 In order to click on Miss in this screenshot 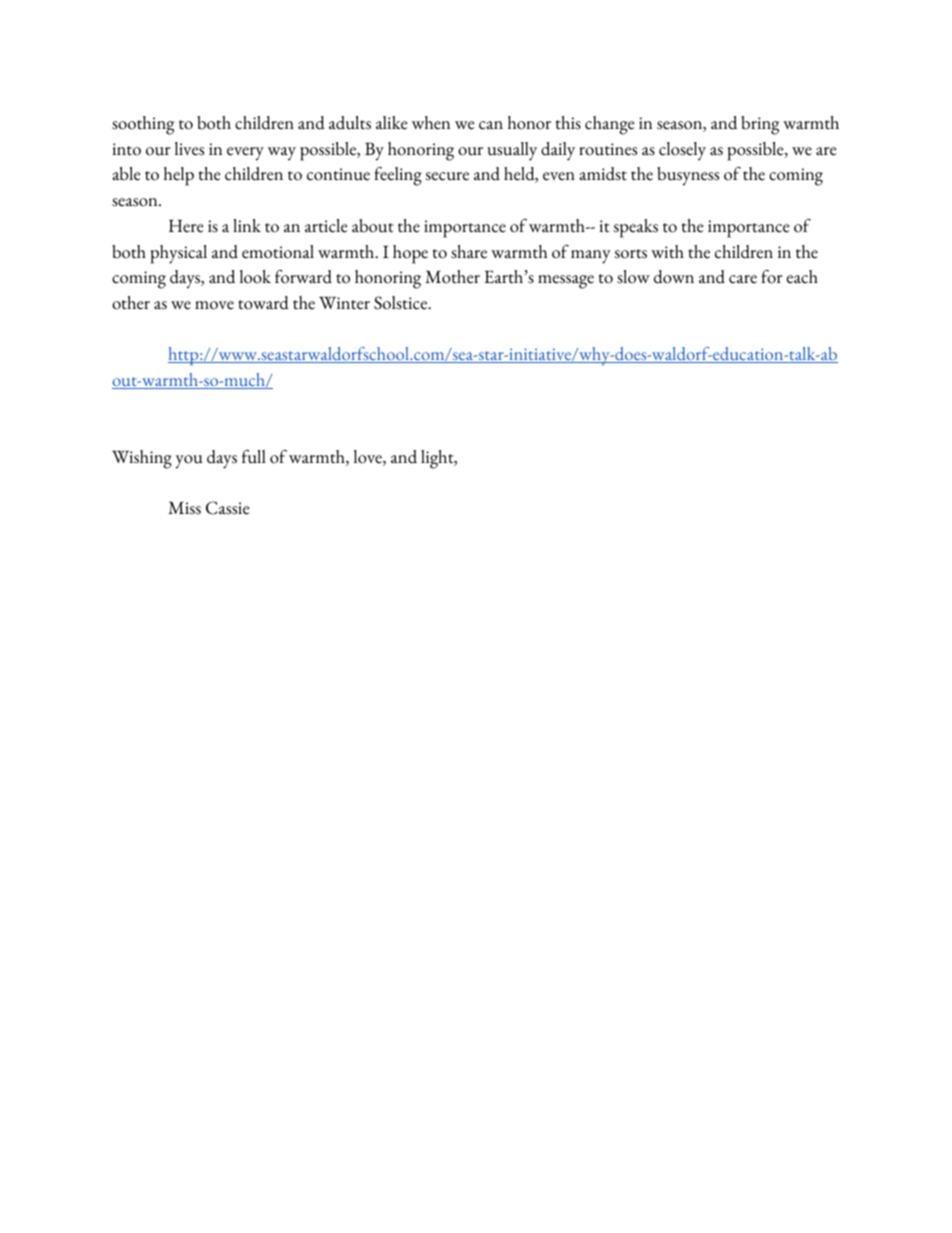, I will do `click(184, 508)`.
